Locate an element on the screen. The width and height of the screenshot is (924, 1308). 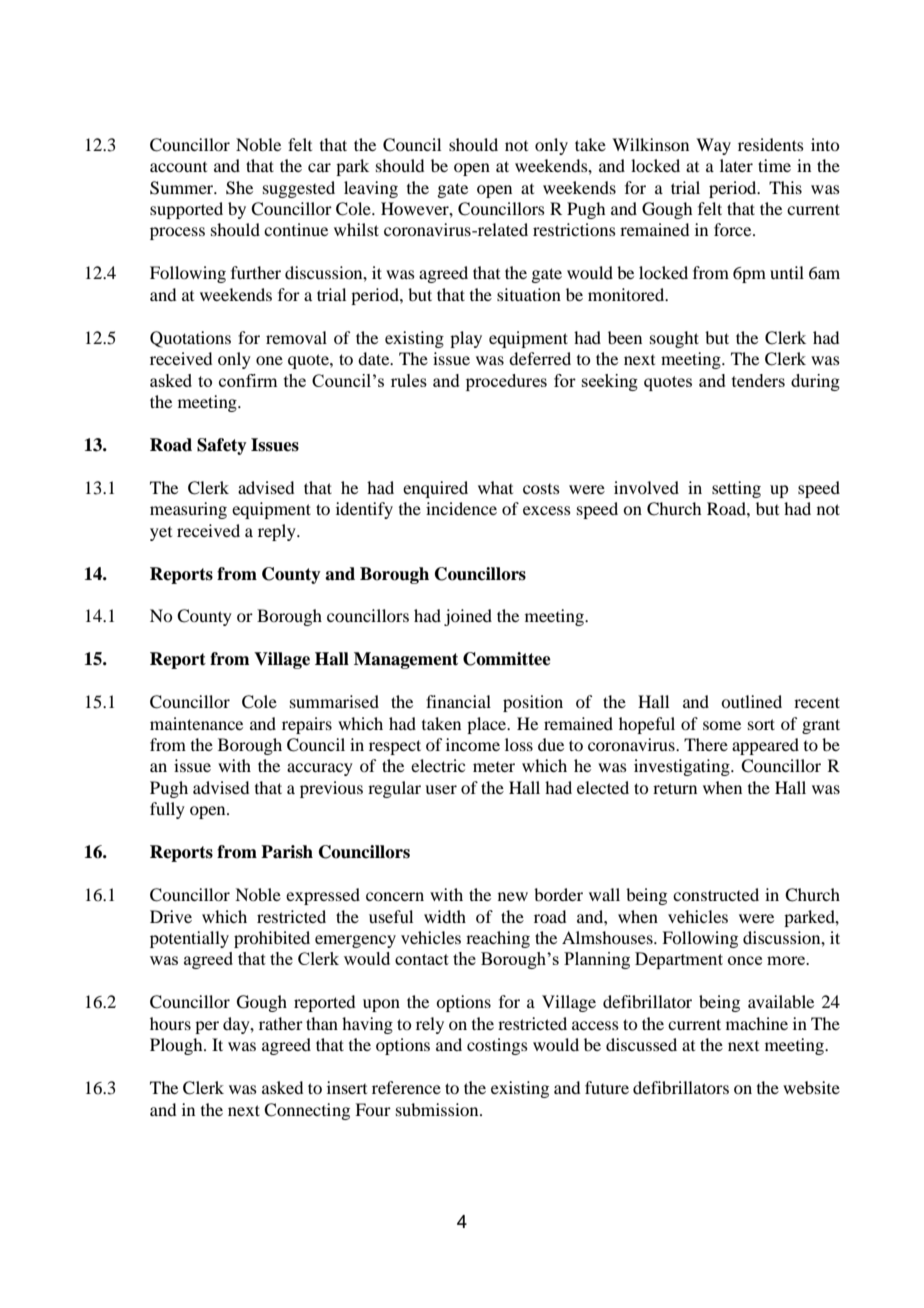
Parish is located at coordinates (287, 852).
